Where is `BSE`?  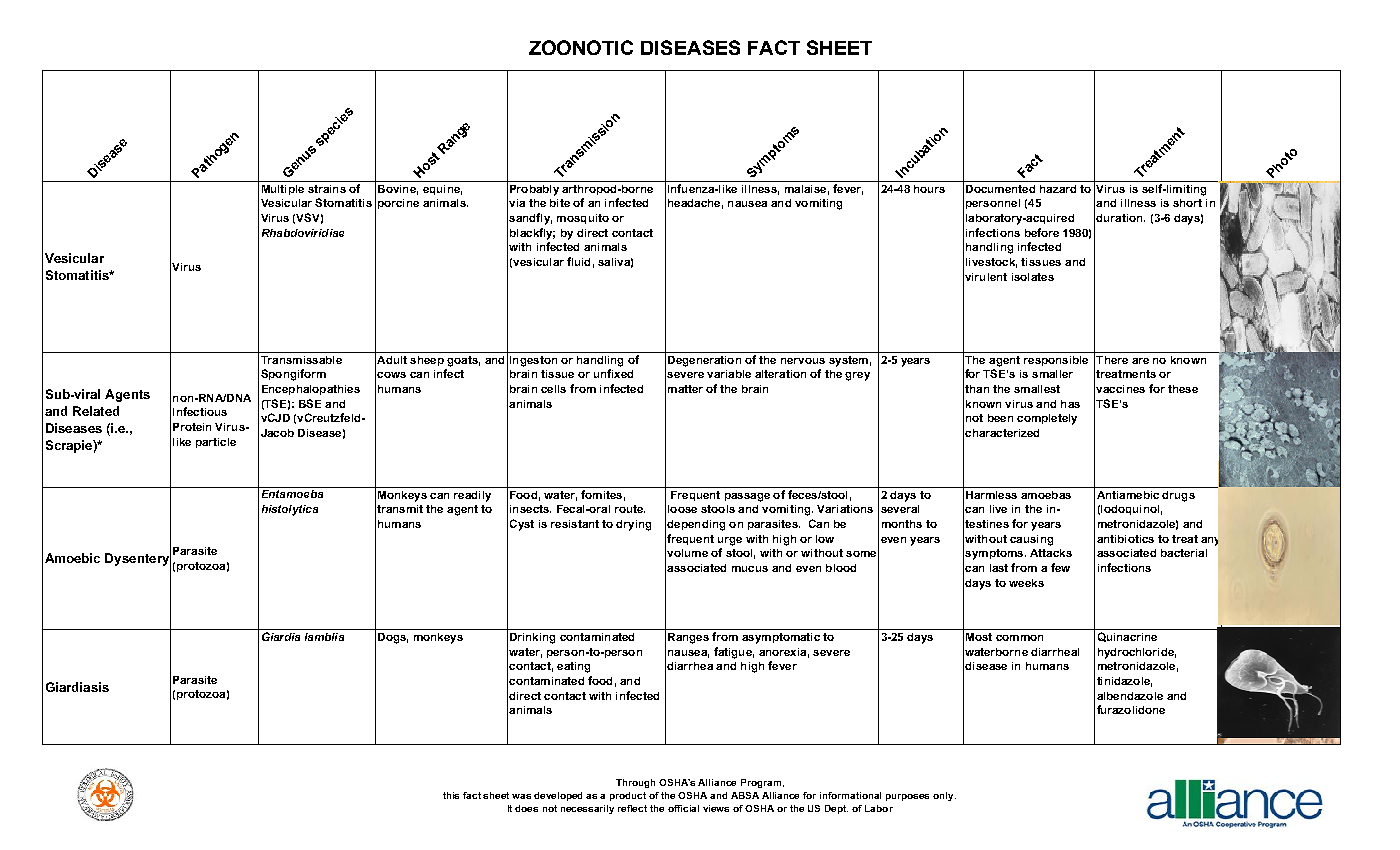 BSE is located at coordinates (310, 403).
